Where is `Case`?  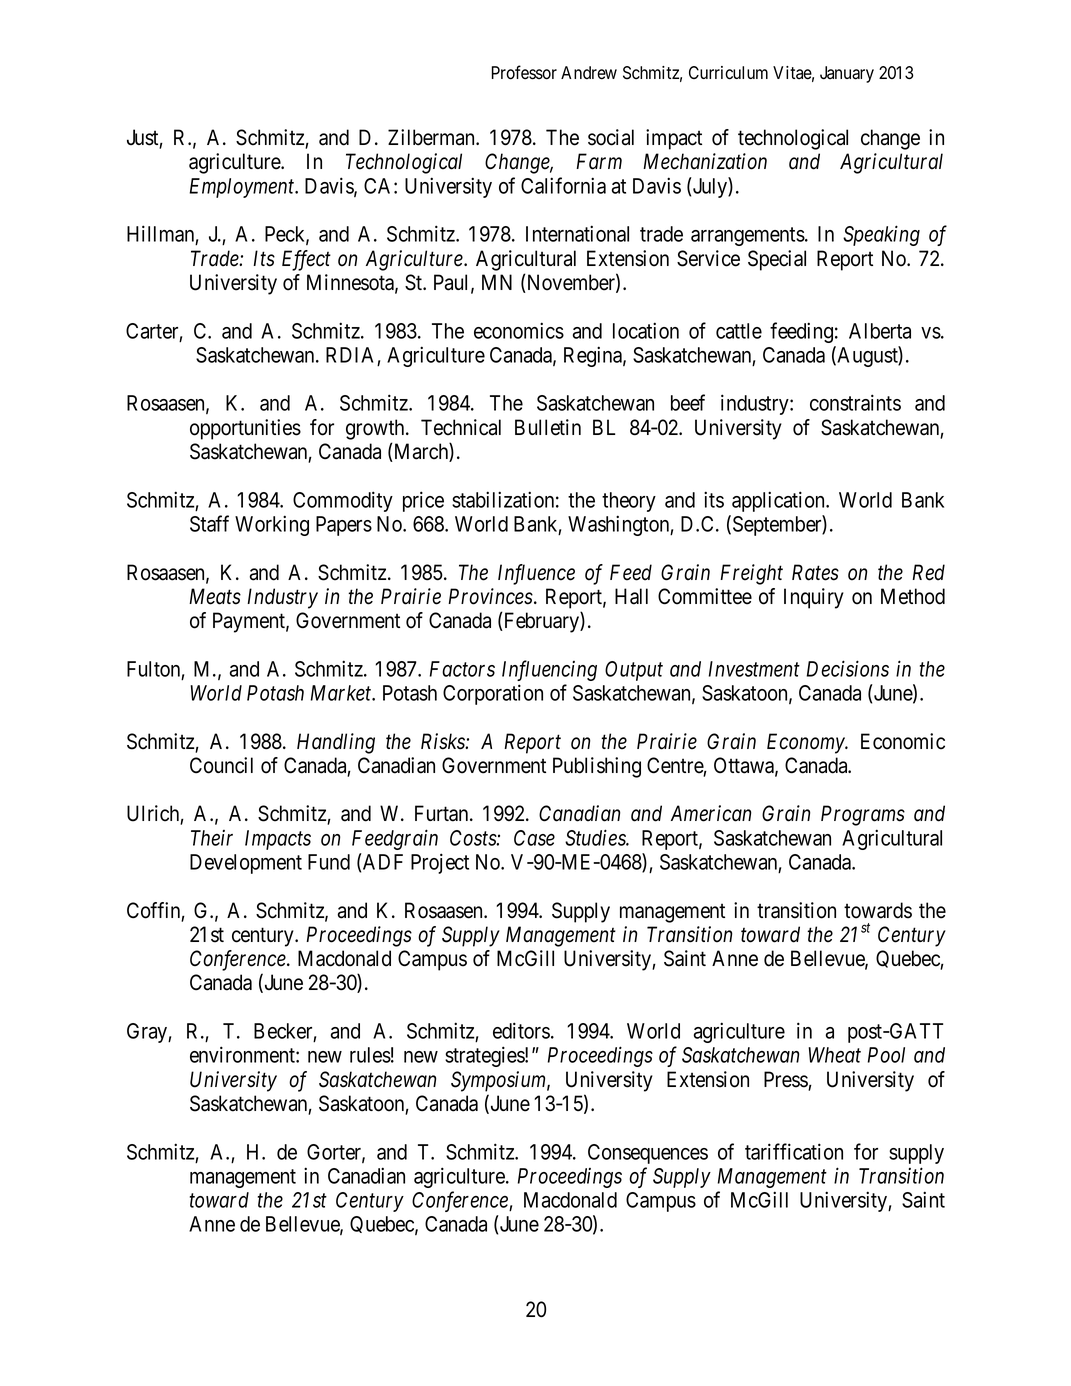
Case is located at coordinates (534, 838).
